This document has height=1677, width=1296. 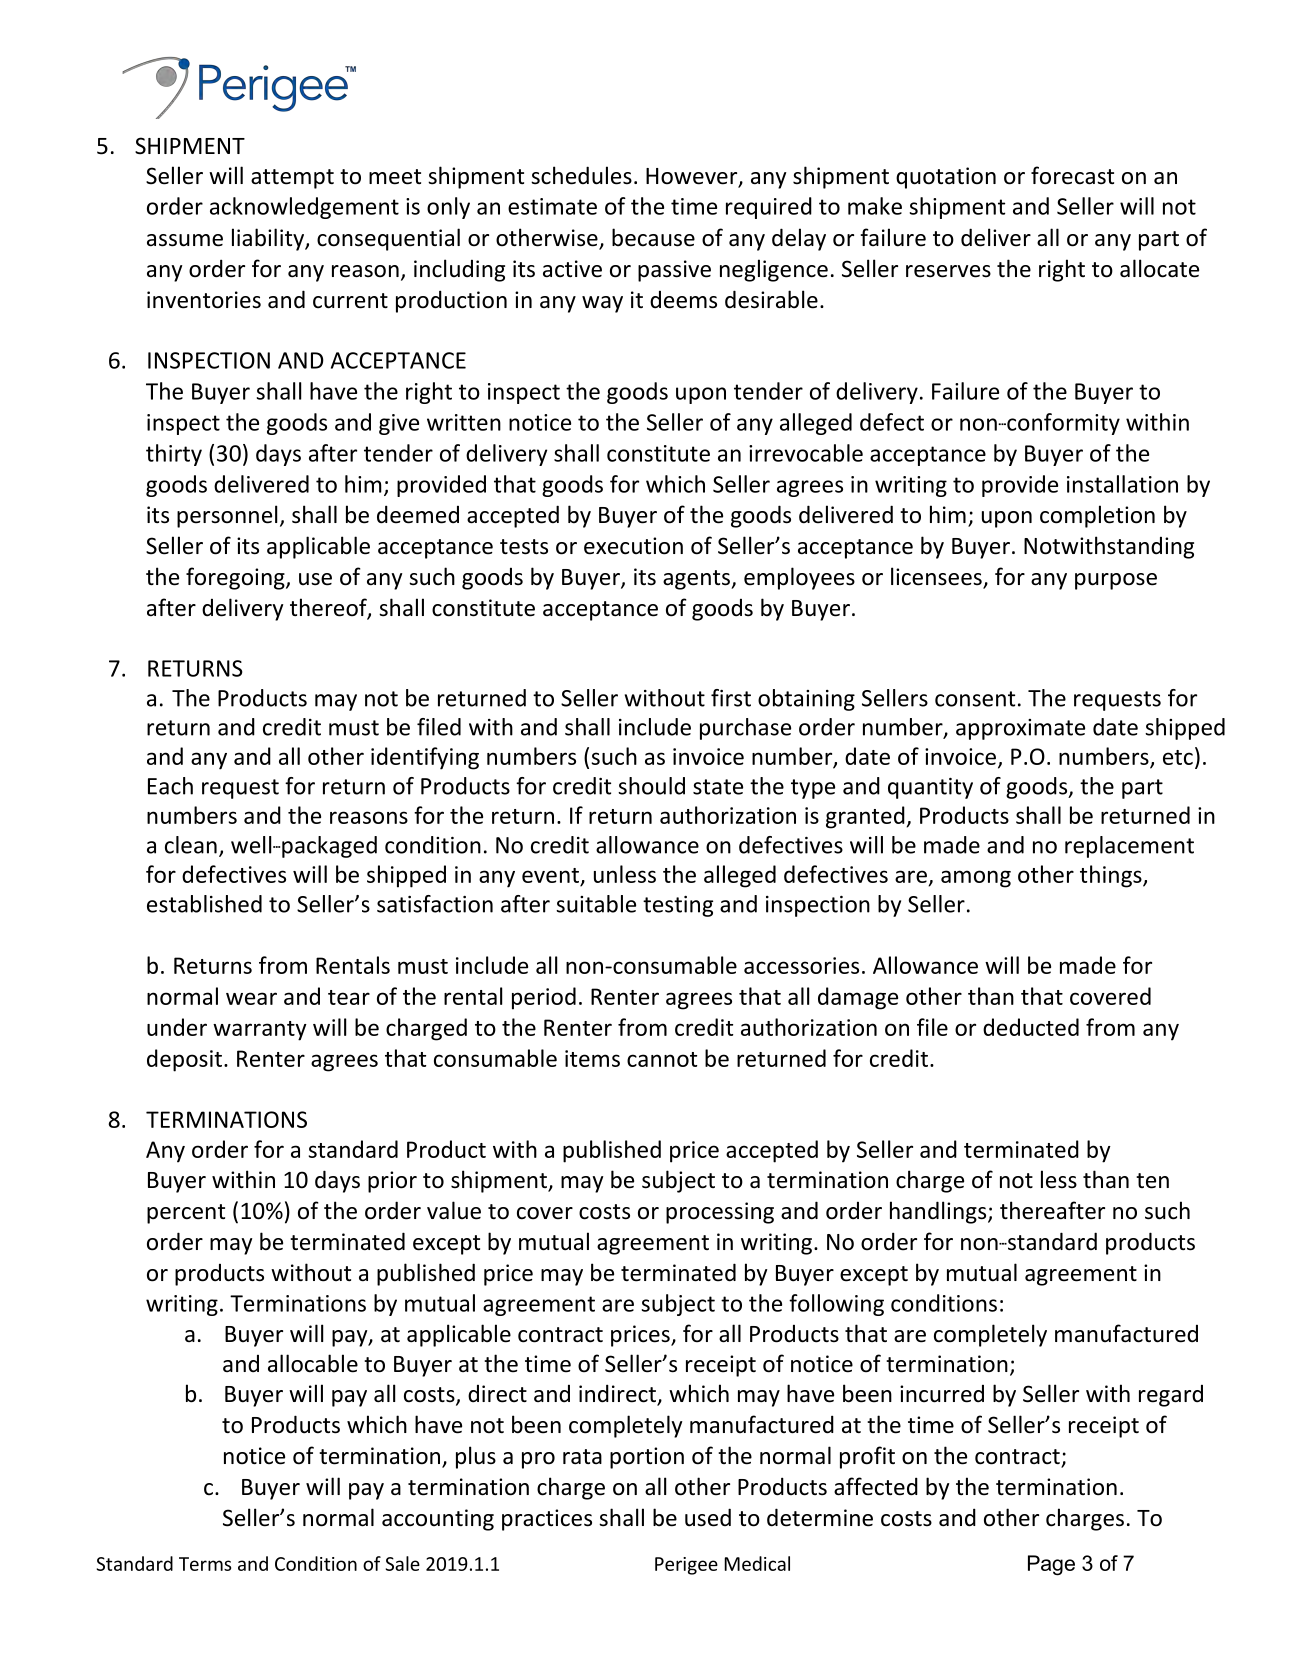 What do you see at coordinates (304, 208) in the document?
I see `acknowledgement` at bounding box center [304, 208].
